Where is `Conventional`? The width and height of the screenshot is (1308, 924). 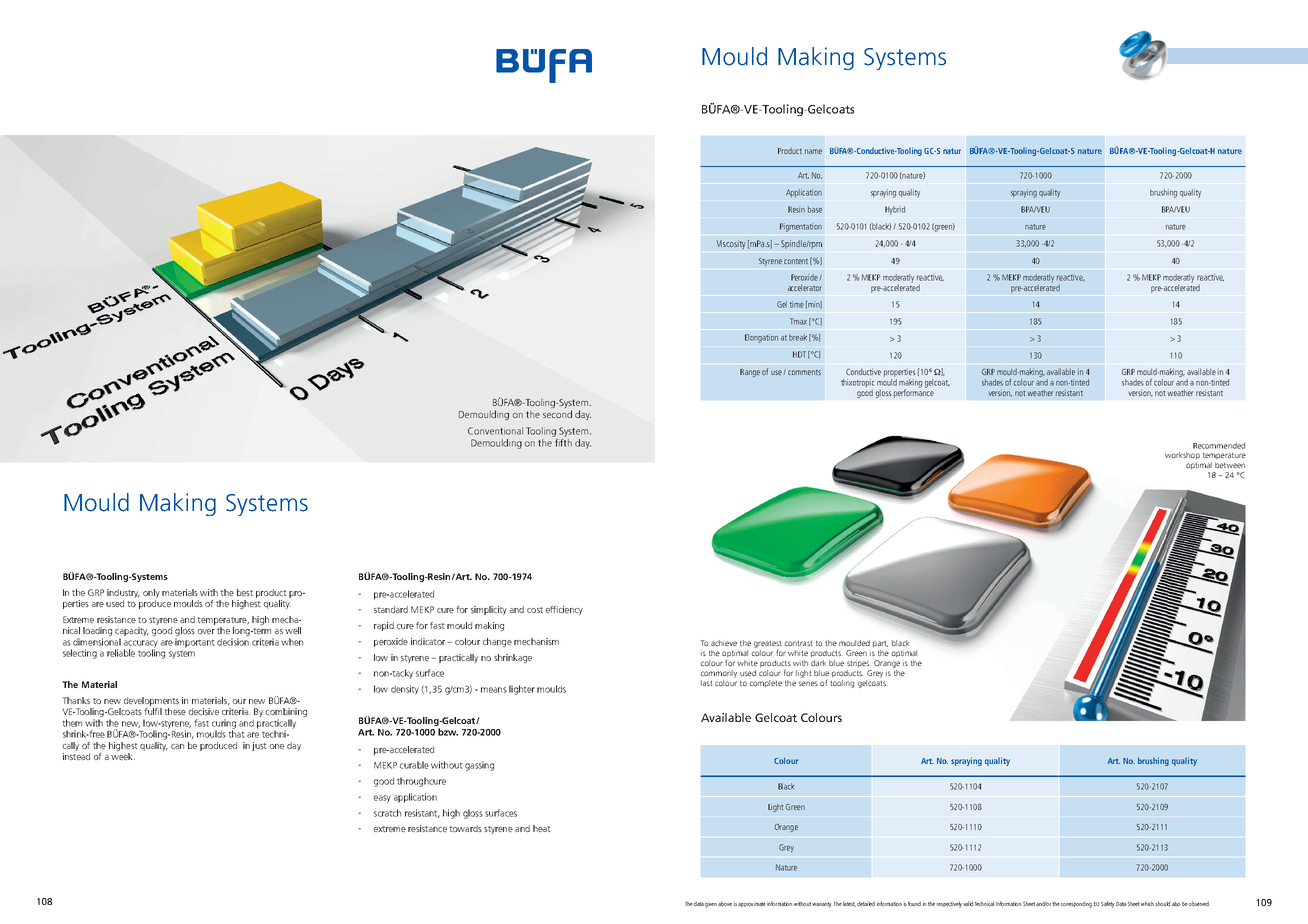 Conventional is located at coordinates (495, 431).
